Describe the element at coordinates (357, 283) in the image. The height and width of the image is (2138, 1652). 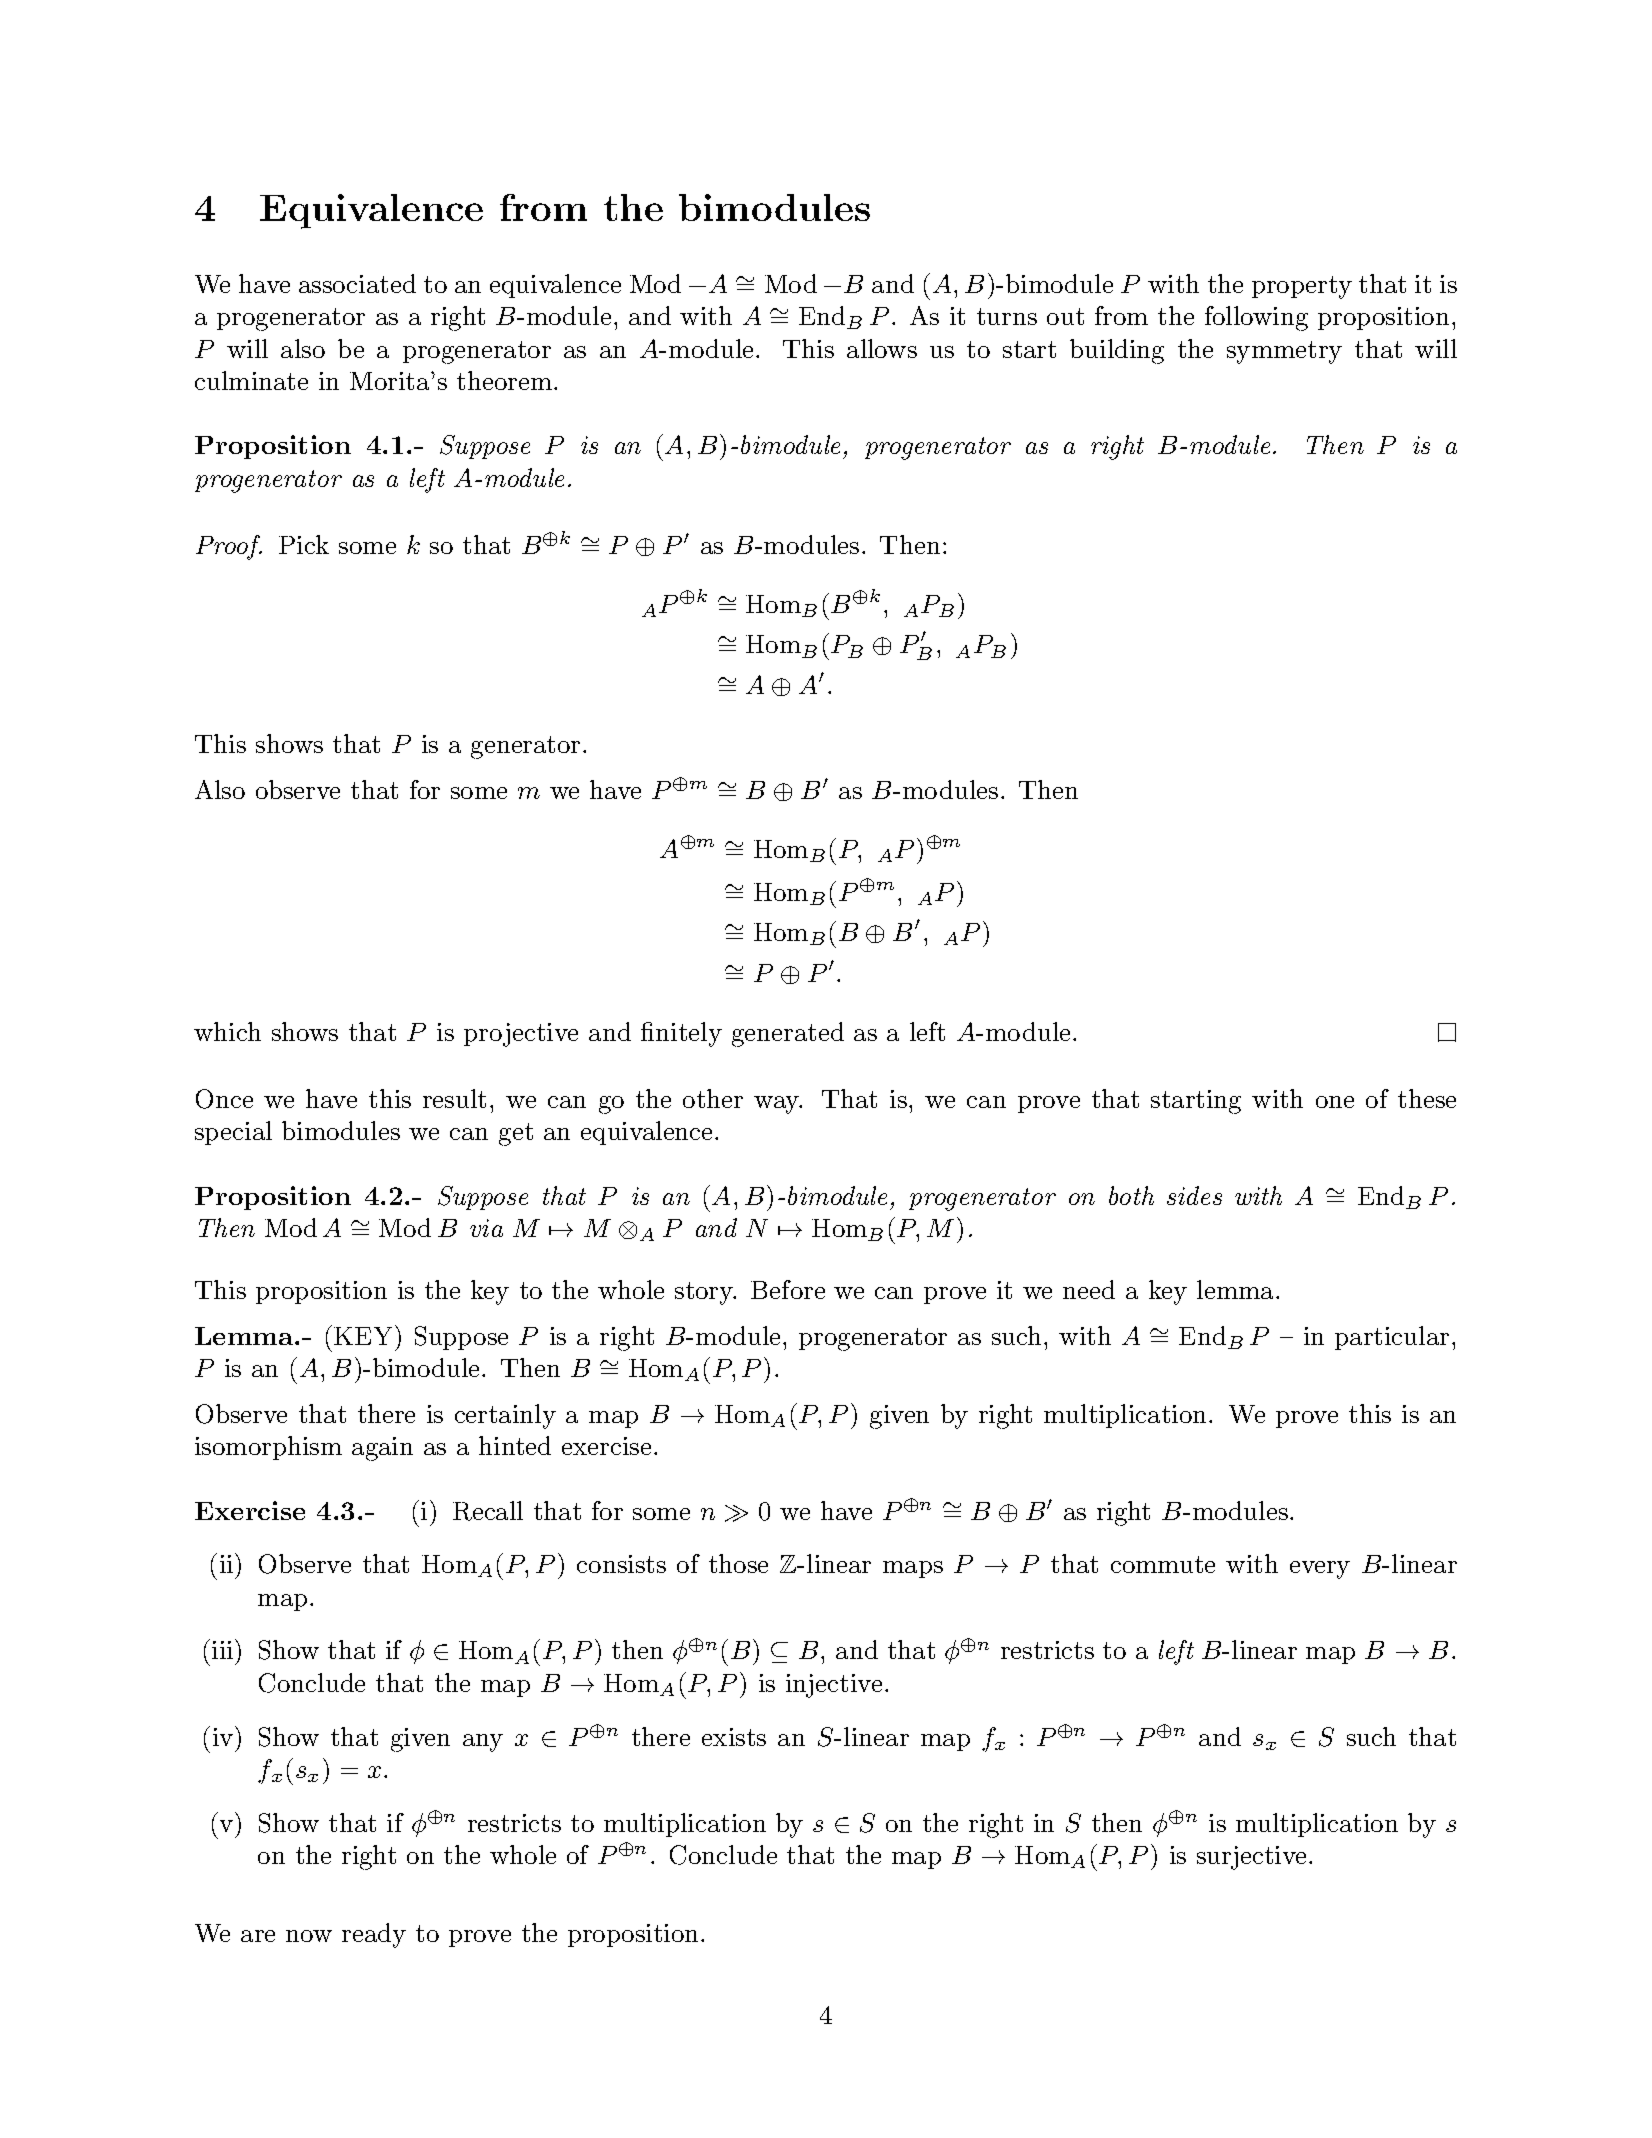
I see `associated` at that location.
